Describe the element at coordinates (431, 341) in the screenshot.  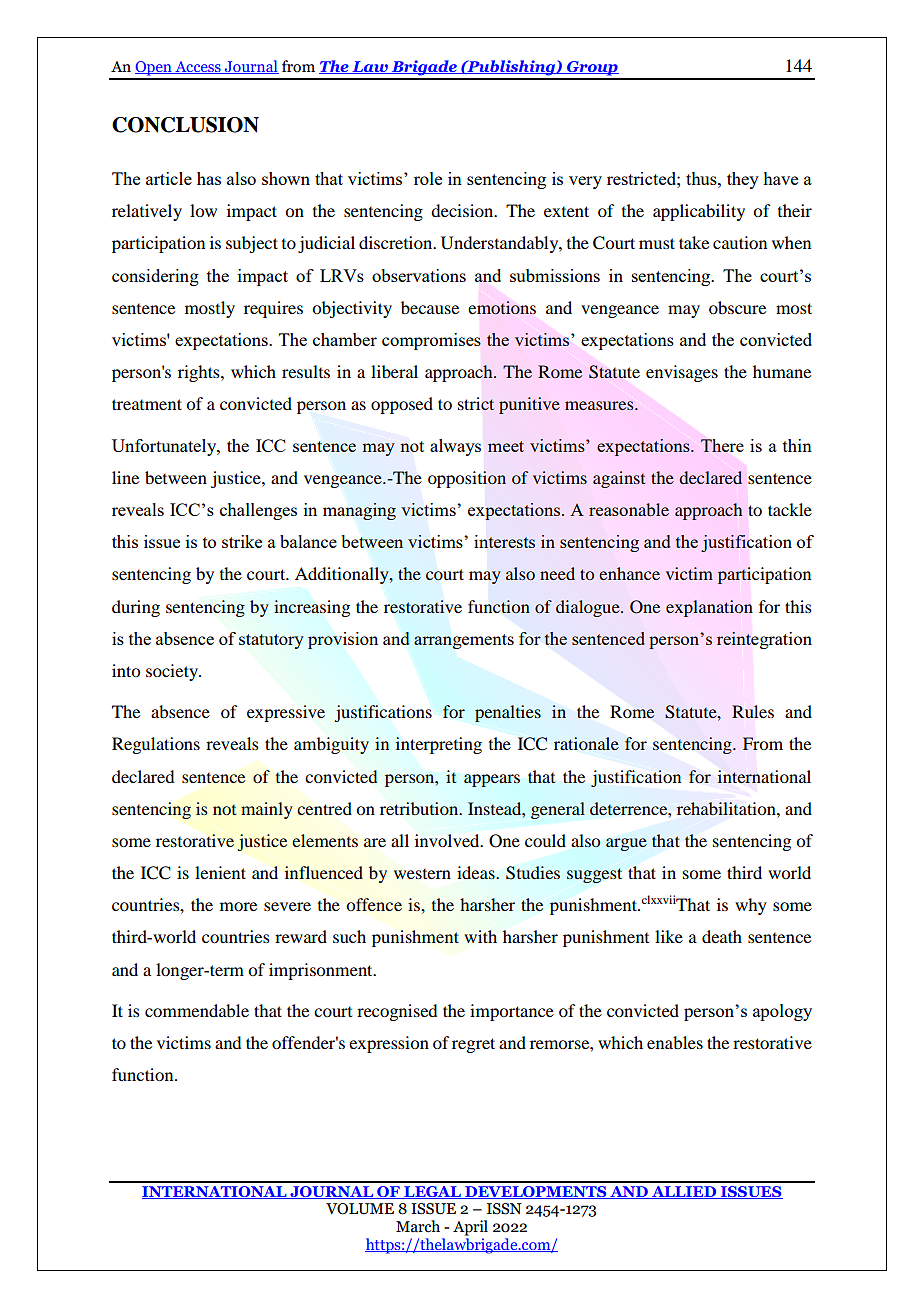
I see `compromises` at that location.
